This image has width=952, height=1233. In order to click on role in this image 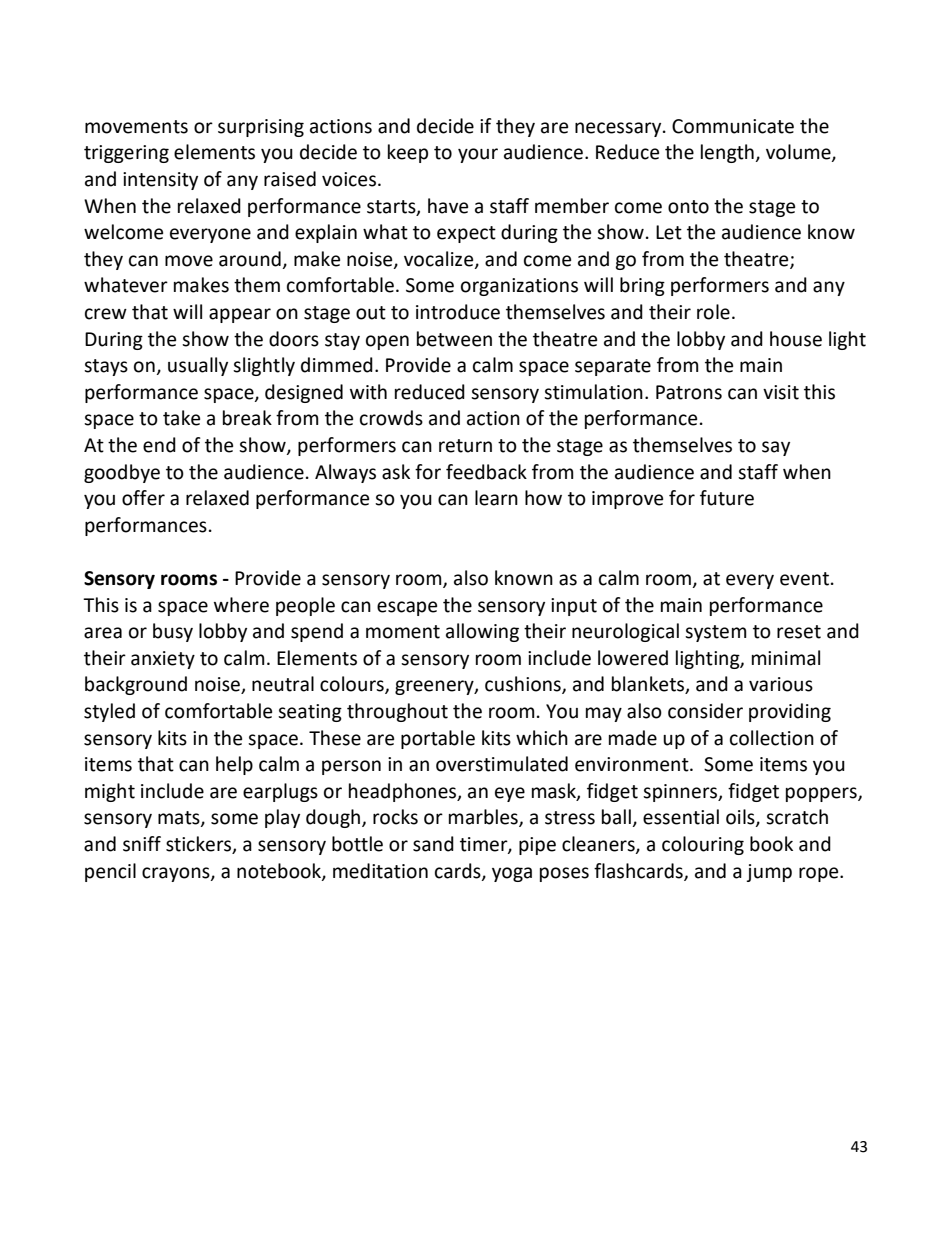, I will do `click(713, 312)`.
